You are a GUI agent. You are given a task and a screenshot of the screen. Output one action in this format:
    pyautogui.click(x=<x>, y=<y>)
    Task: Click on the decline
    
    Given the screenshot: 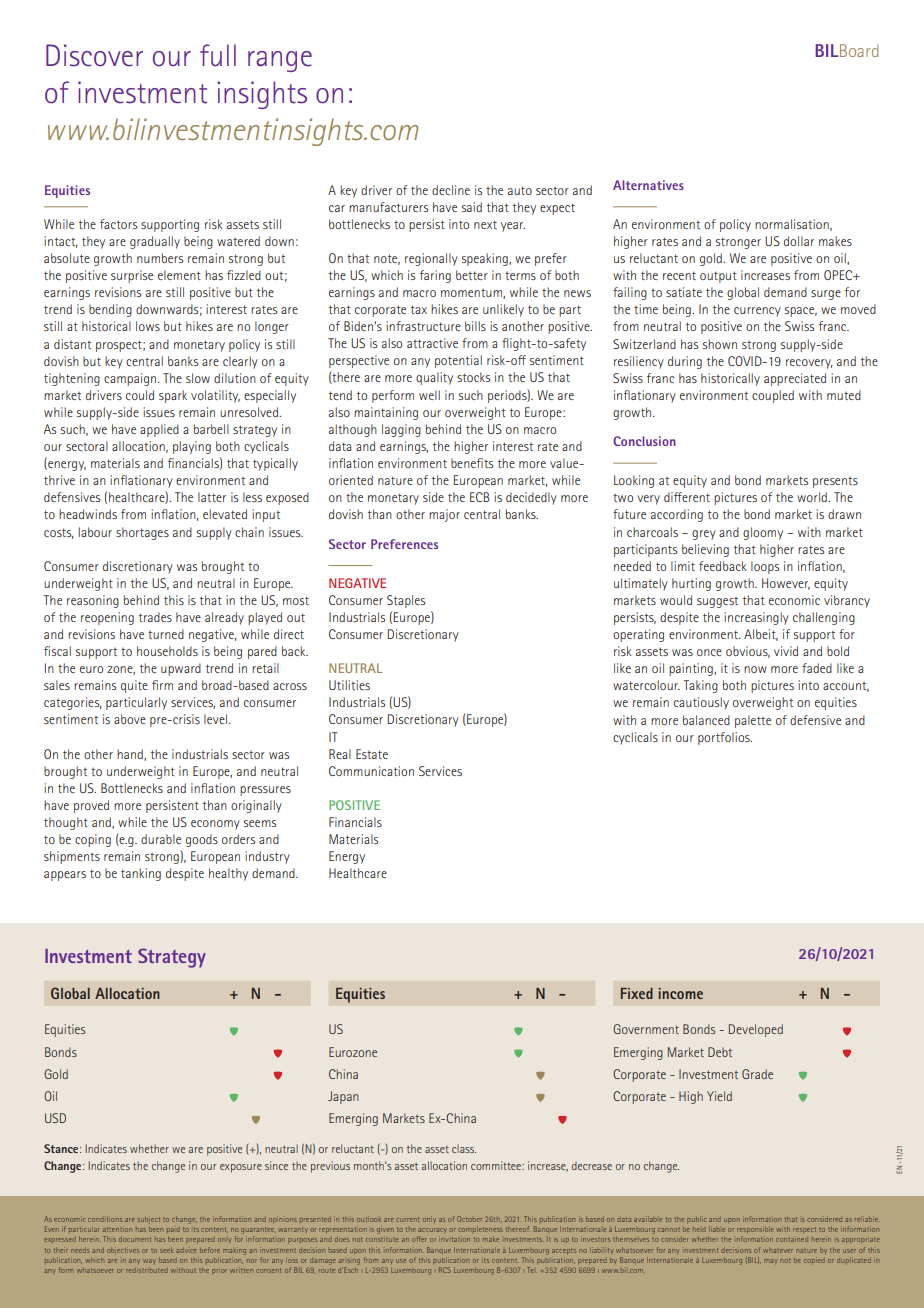 What is the action you would take?
    pyautogui.click(x=451, y=190)
